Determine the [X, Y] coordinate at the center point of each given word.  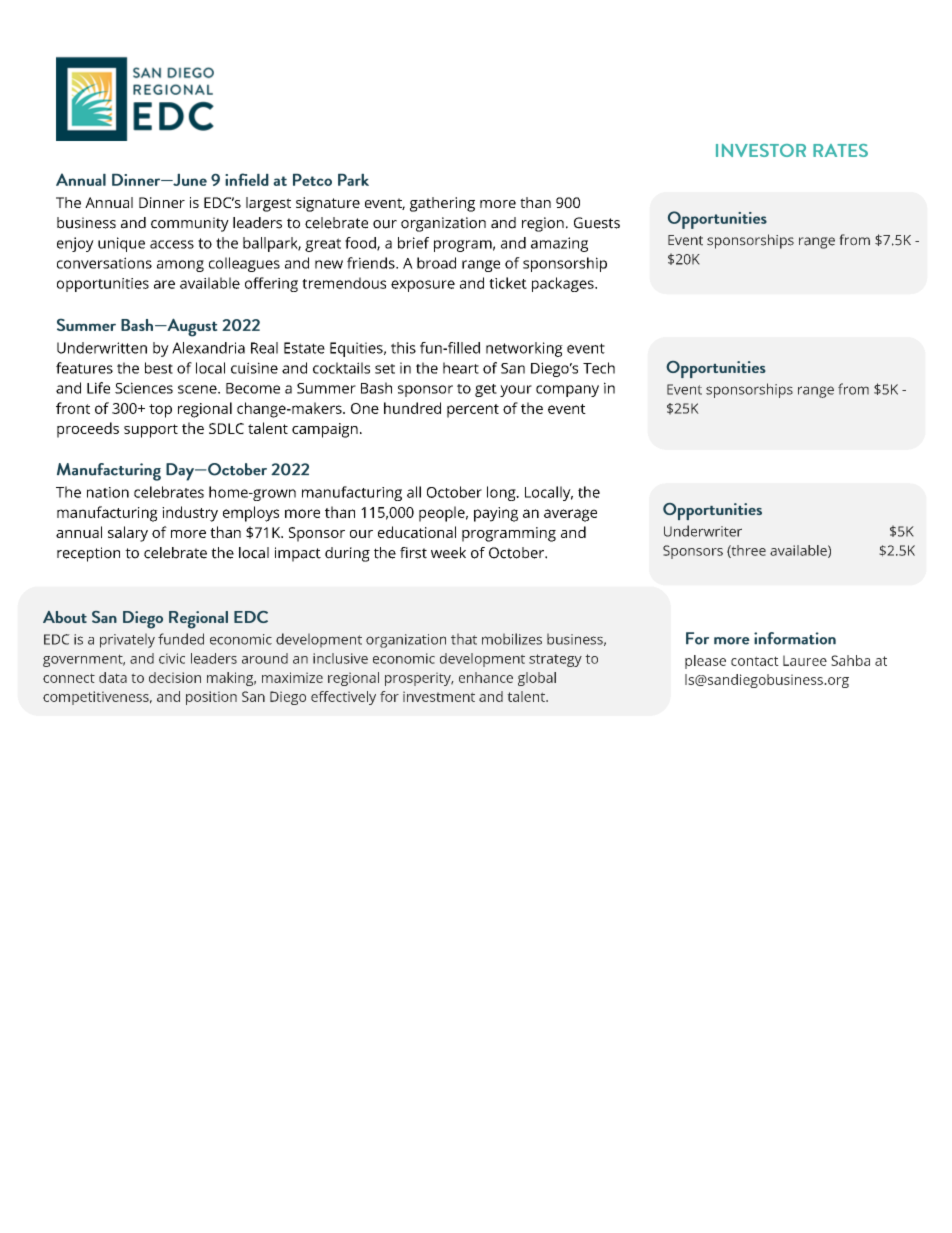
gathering [442, 204]
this [403, 348]
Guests [597, 223]
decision [175, 677]
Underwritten [102, 348]
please [705, 662]
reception [88, 554]
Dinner [162, 202]
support [151, 431]
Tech [599, 368]
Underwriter [703, 531]
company [567, 391]
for [389, 696]
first [413, 553]
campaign [325, 430]
